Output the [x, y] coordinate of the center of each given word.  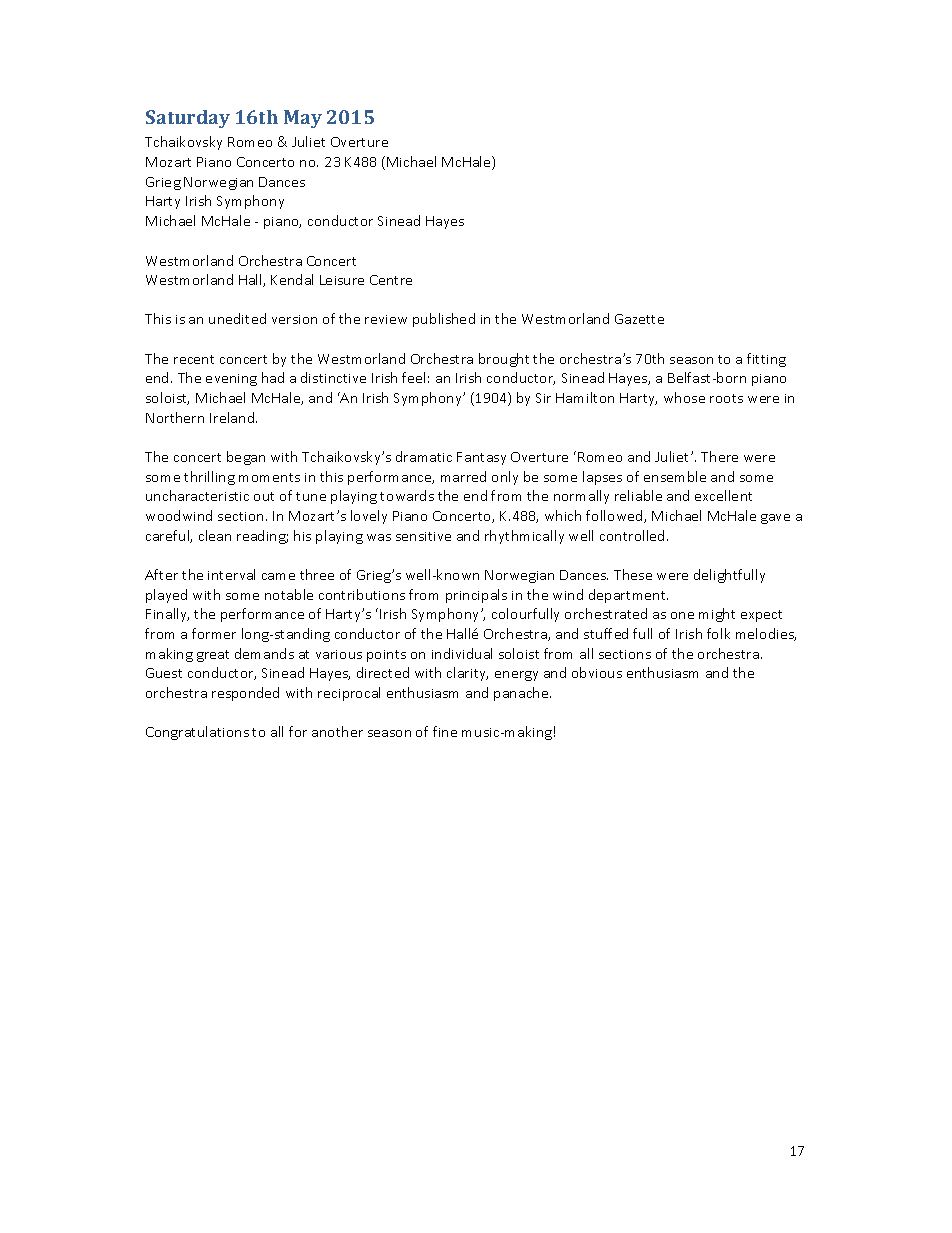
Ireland [233, 417]
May [303, 119]
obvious [597, 672]
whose [684, 397]
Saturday [188, 119]
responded [245, 694]
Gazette [639, 319]
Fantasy [481, 458]
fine [445, 731]
